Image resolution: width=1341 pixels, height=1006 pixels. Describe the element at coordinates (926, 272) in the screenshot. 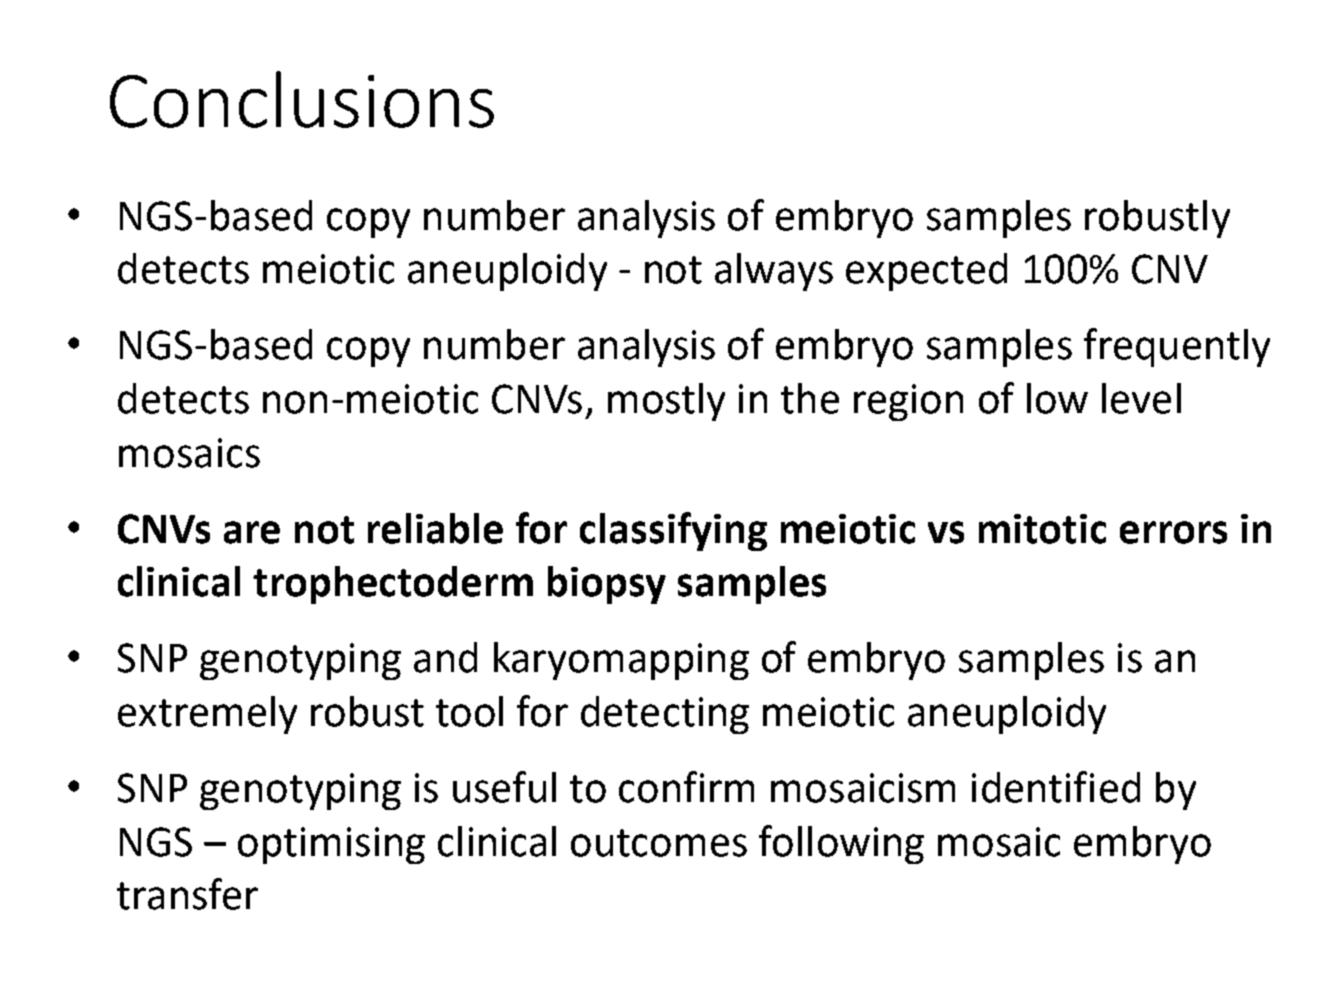

I see `expected` at that location.
